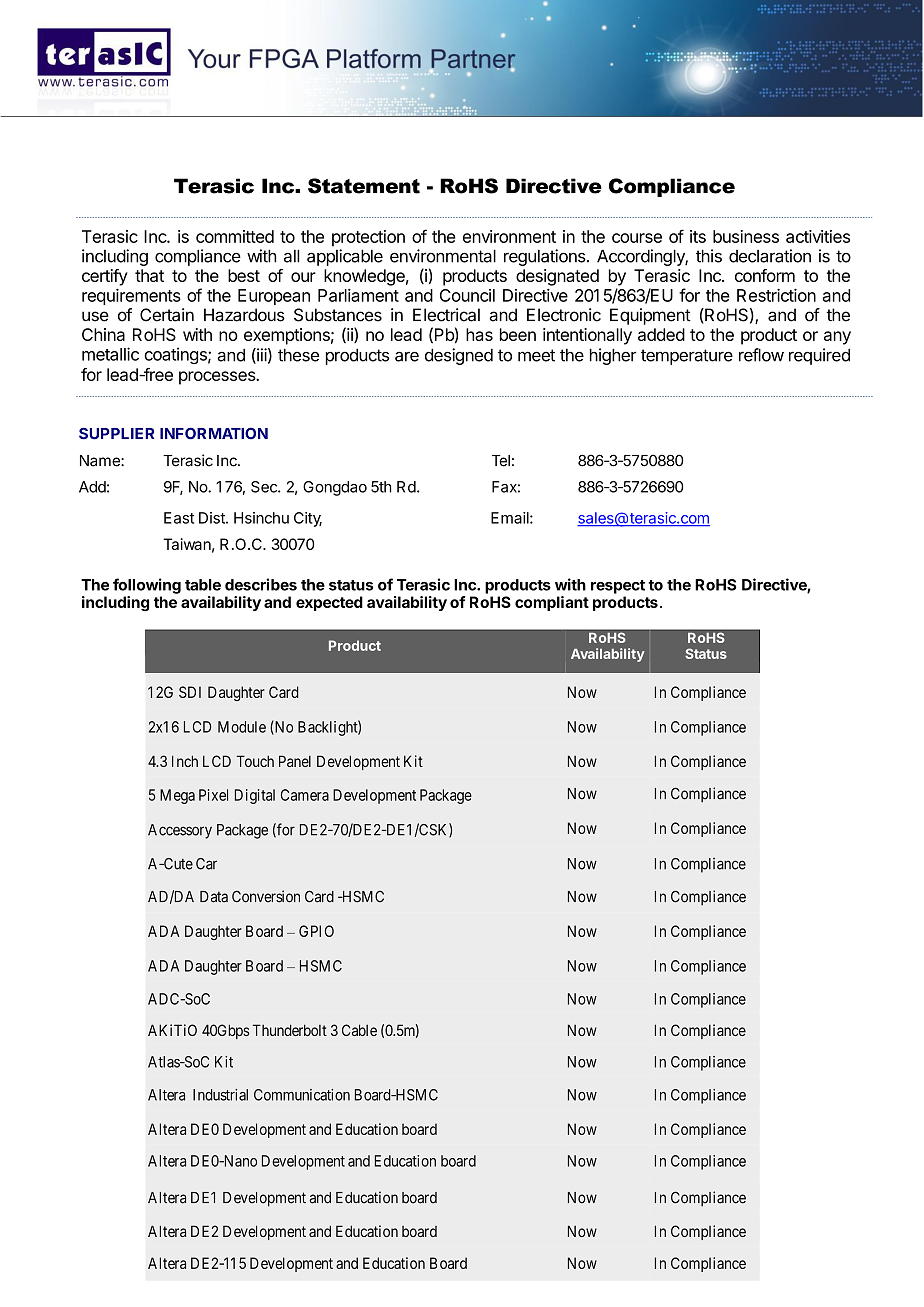 The width and height of the screenshot is (924, 1307). Describe the element at coordinates (368, 238) in the screenshot. I see `protection` at that location.
